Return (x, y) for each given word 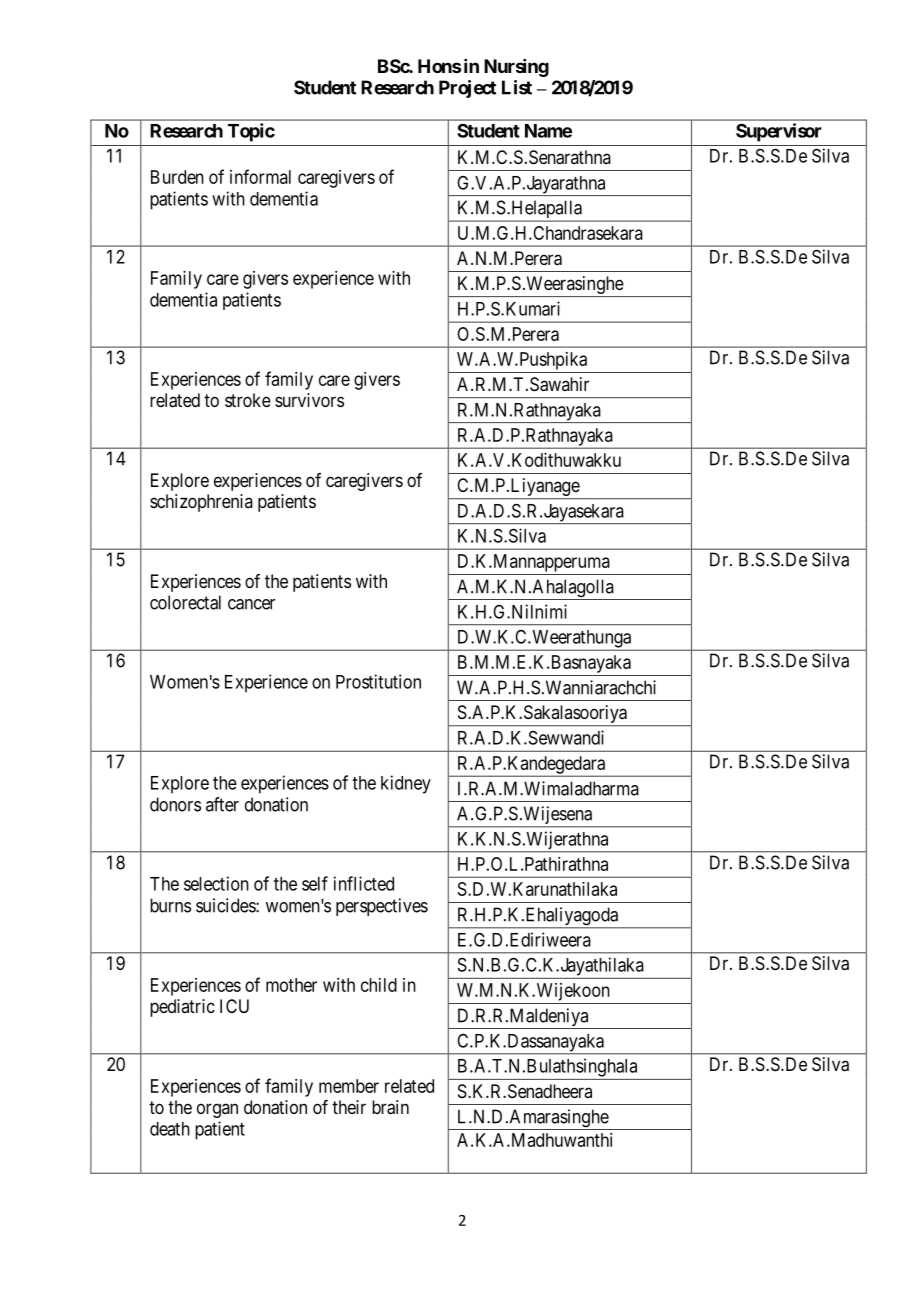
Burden (177, 177)
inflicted (364, 883)
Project (467, 89)
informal (260, 176)
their (349, 1107)
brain (390, 1107)
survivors (309, 400)
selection (216, 883)
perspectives (382, 907)
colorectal (185, 602)
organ (217, 1110)
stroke (248, 400)
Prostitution (378, 681)
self (315, 883)
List (517, 87)
